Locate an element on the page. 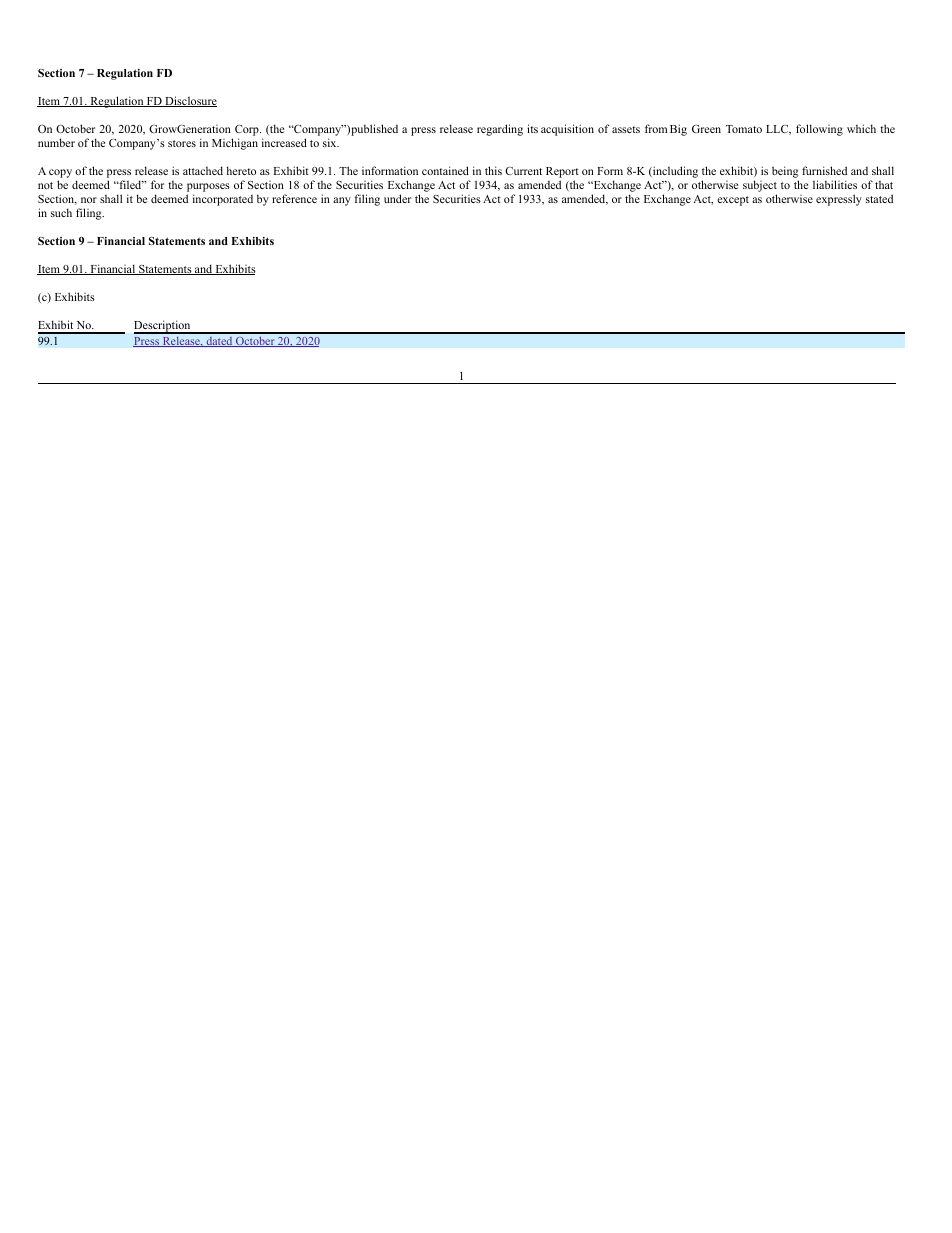 The height and width of the image is (1233, 952). purposes is located at coordinates (208, 187).
